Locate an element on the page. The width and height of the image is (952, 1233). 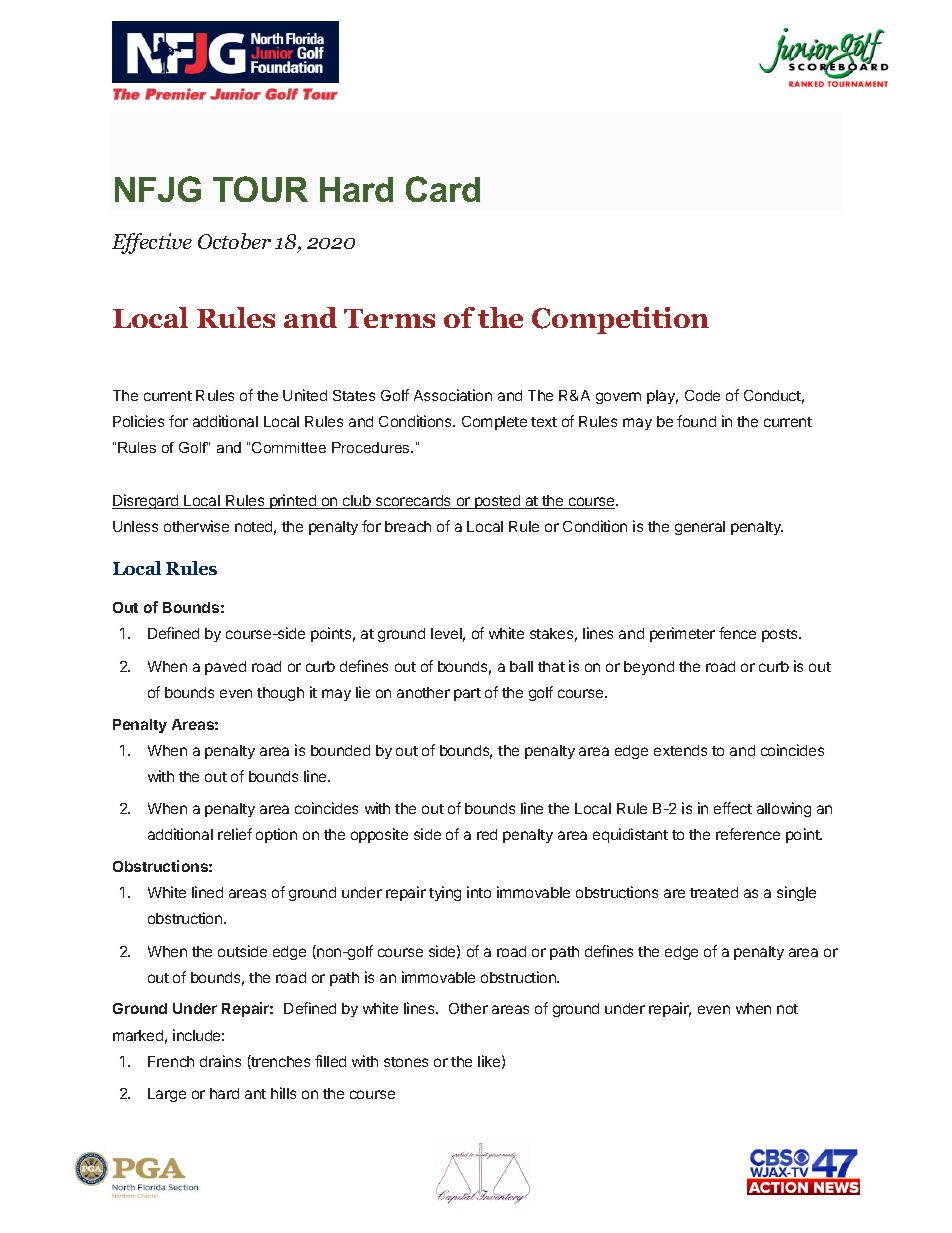
Policies is located at coordinates (138, 421).
